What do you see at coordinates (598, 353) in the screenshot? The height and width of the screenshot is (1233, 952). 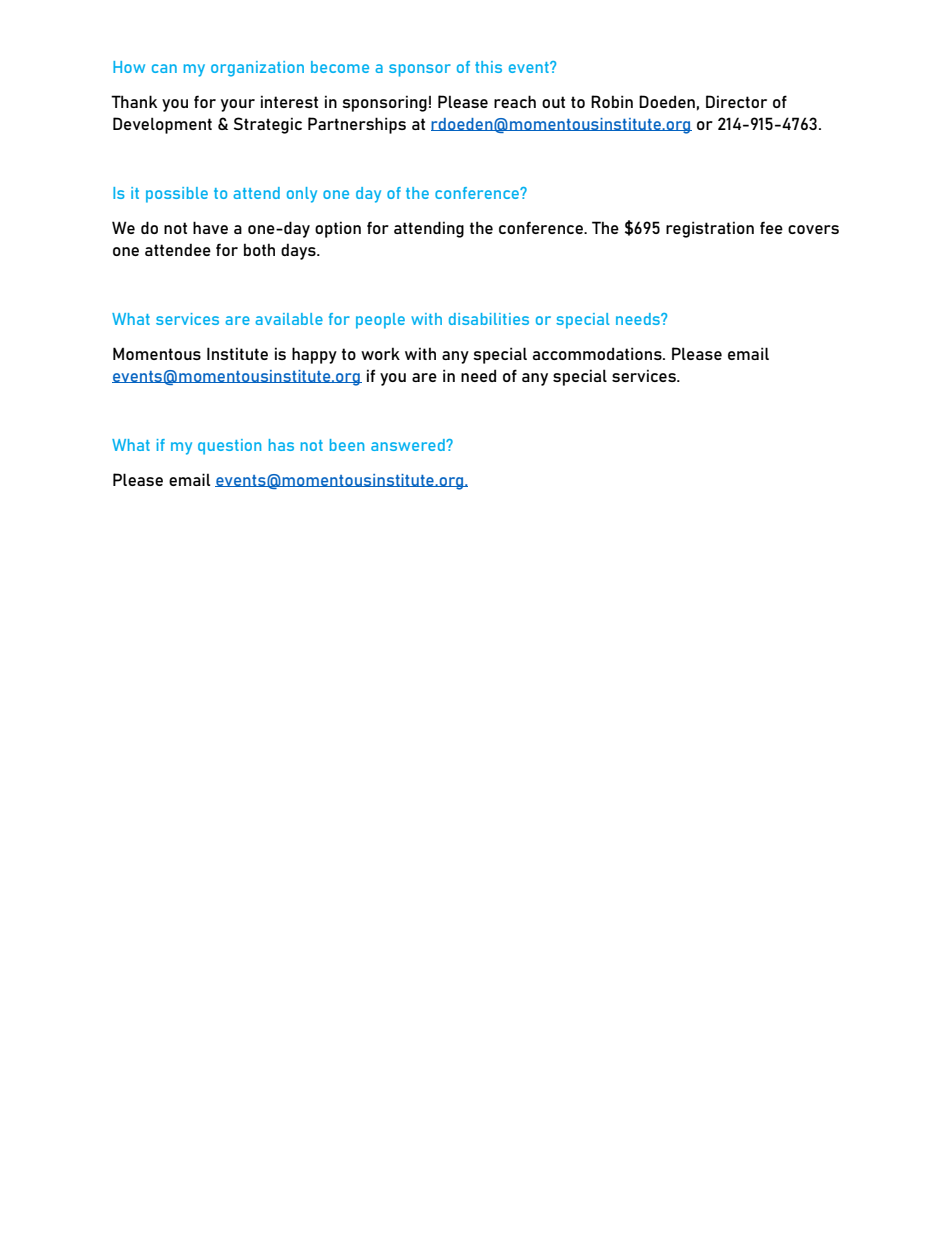 I see `accommodations` at bounding box center [598, 353].
